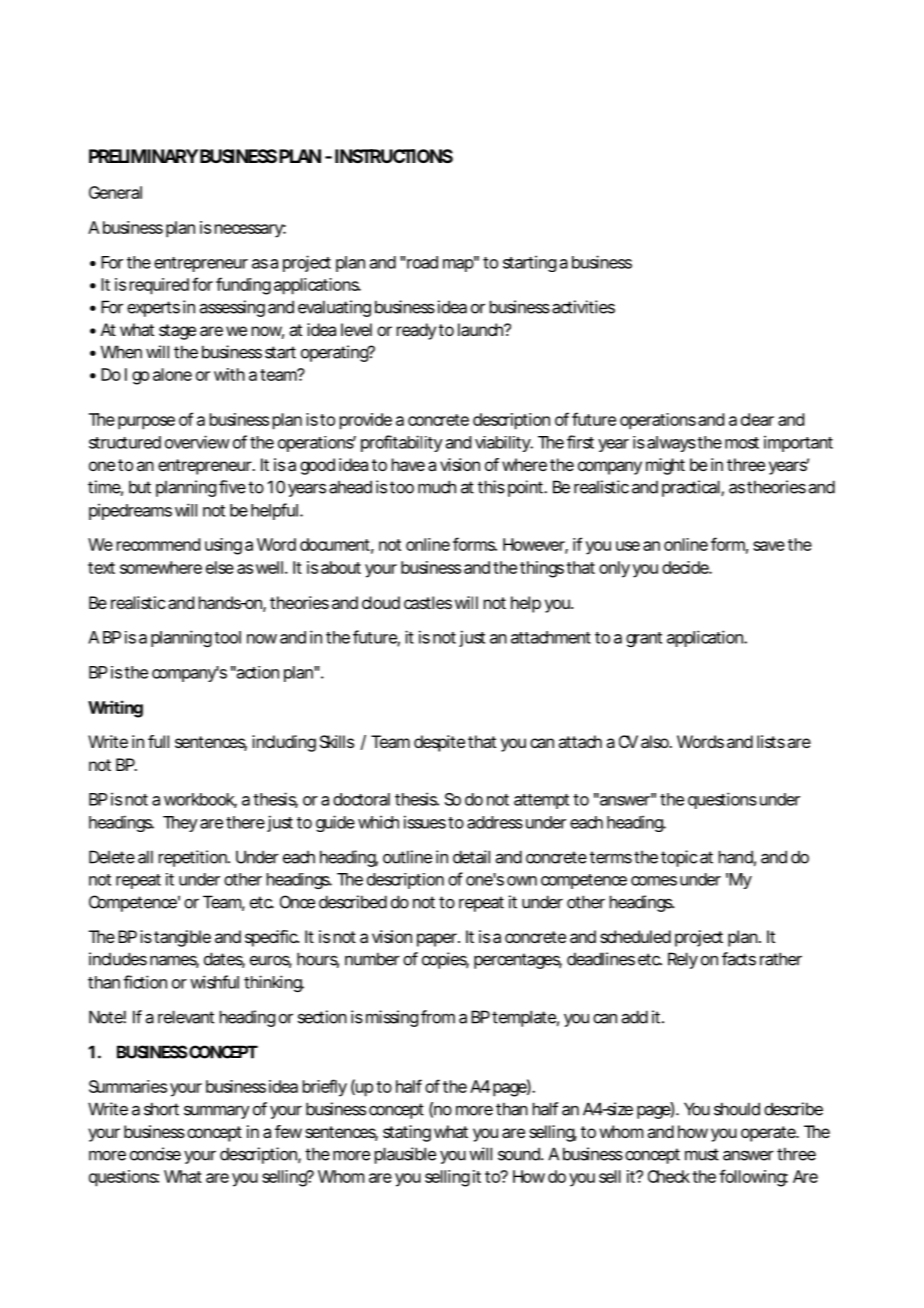 Image resolution: width=924 pixels, height=1308 pixels. Describe the element at coordinates (421, 262) in the screenshot. I see `road` at that location.
